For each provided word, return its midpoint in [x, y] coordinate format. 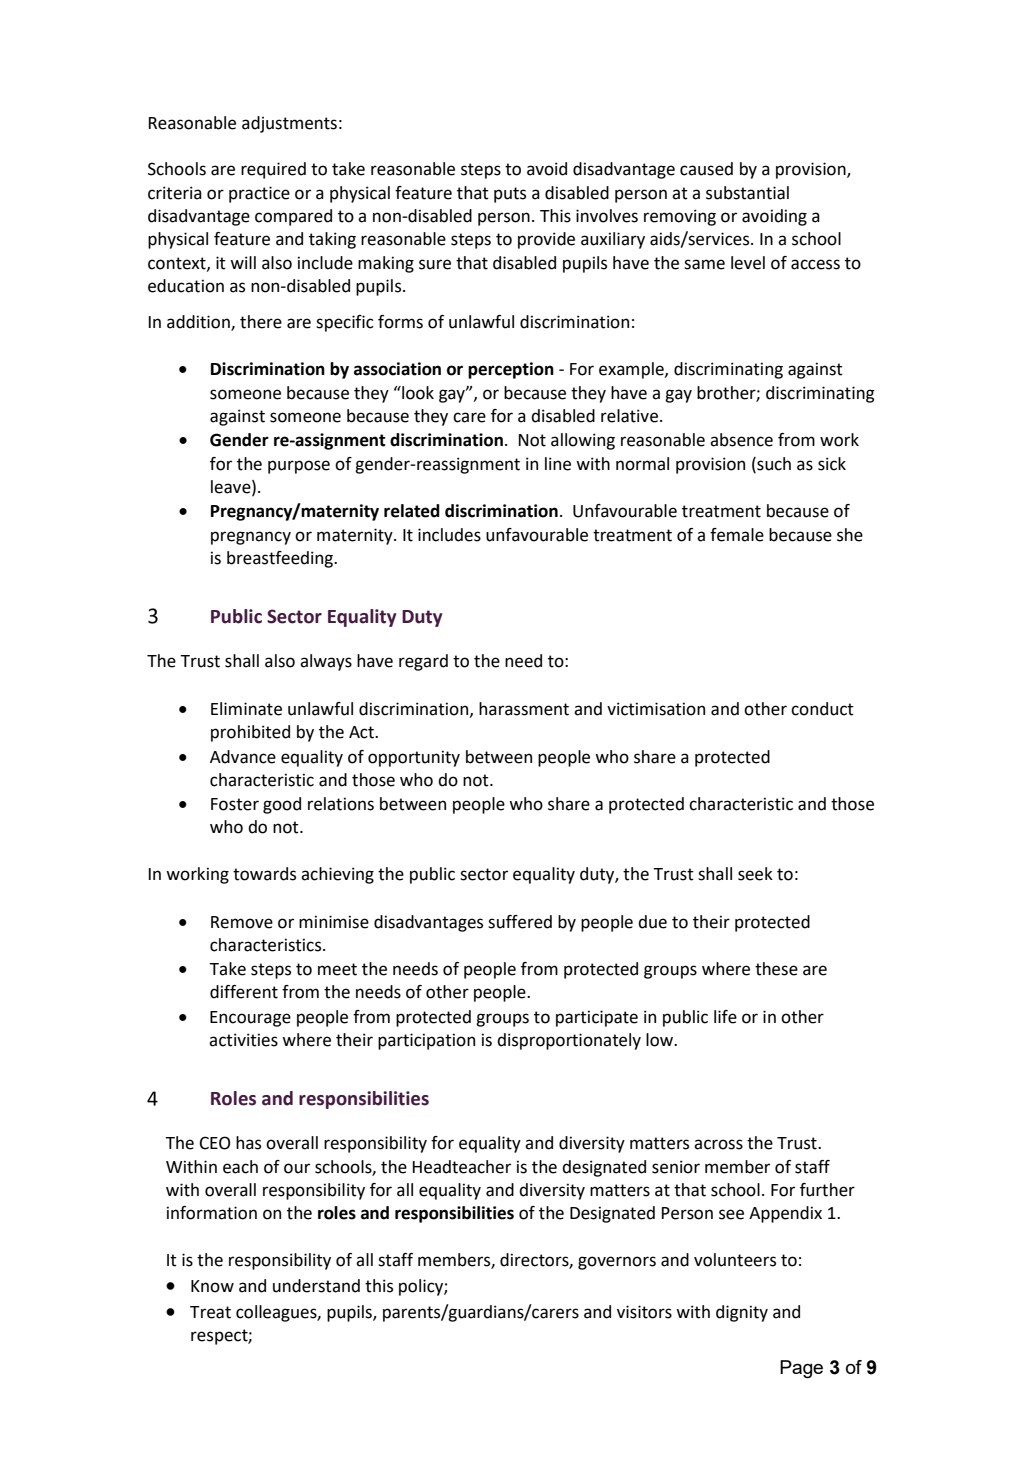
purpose [299, 467]
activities [243, 1040]
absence [741, 440]
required [273, 170]
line [558, 464]
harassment [524, 709]
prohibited [250, 733]
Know [212, 1286]
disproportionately [569, 1041]
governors [617, 1263]
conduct [822, 709]
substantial [747, 193]
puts [510, 195]
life [725, 1017]
